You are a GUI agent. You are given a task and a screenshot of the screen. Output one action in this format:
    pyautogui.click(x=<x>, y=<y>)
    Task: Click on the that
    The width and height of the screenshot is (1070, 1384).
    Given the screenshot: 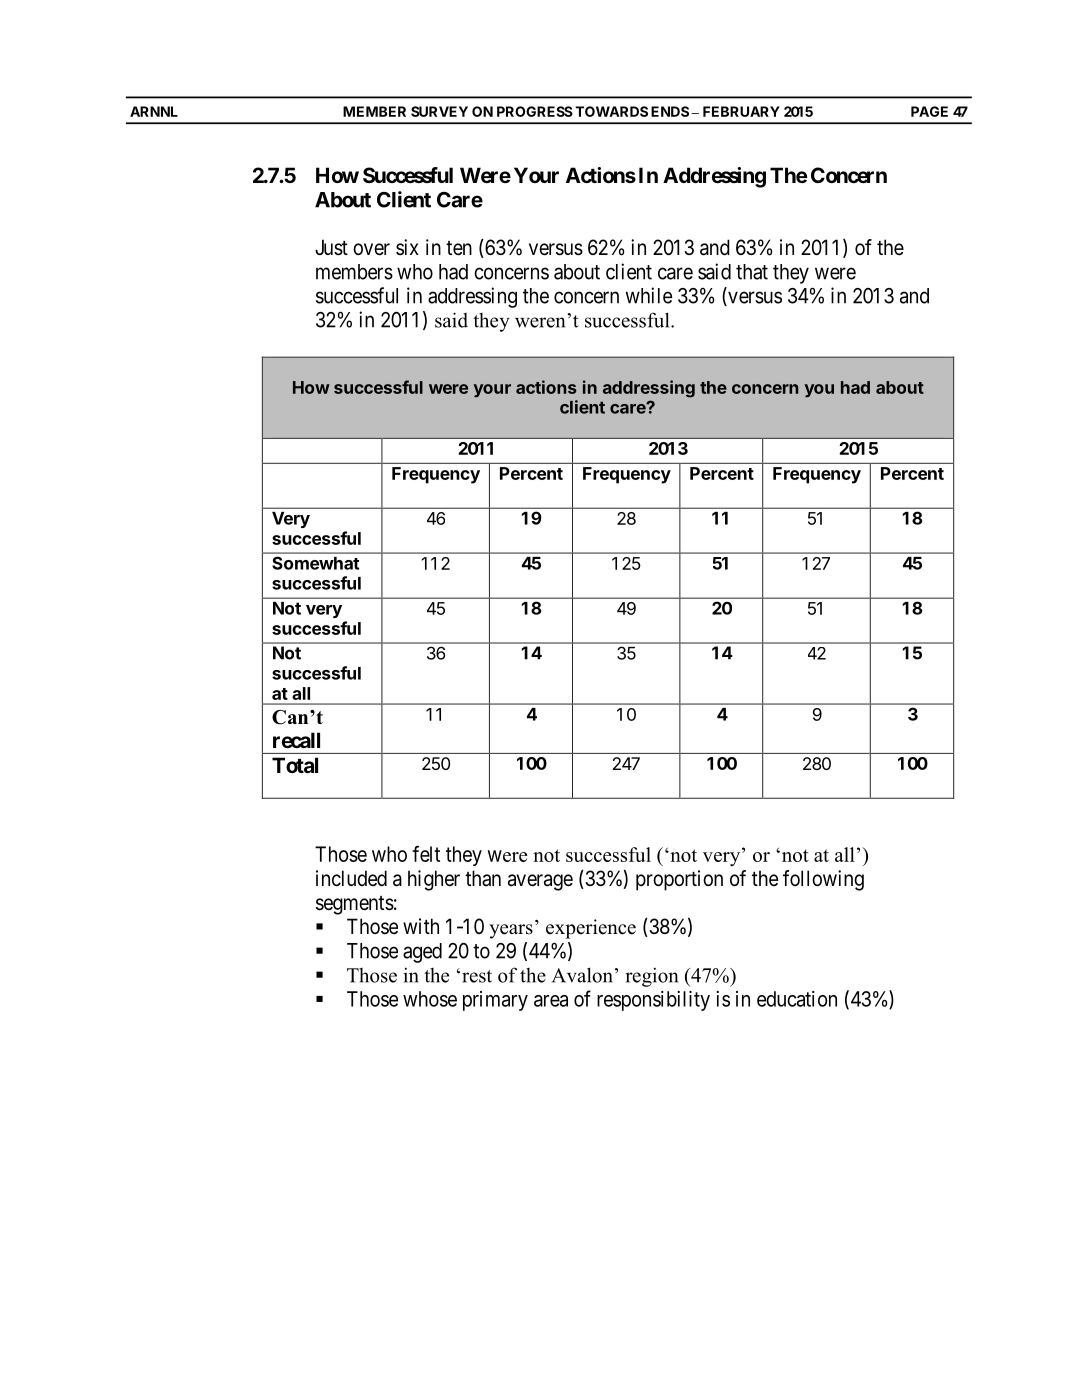 What is the action you would take?
    pyautogui.click(x=752, y=272)
